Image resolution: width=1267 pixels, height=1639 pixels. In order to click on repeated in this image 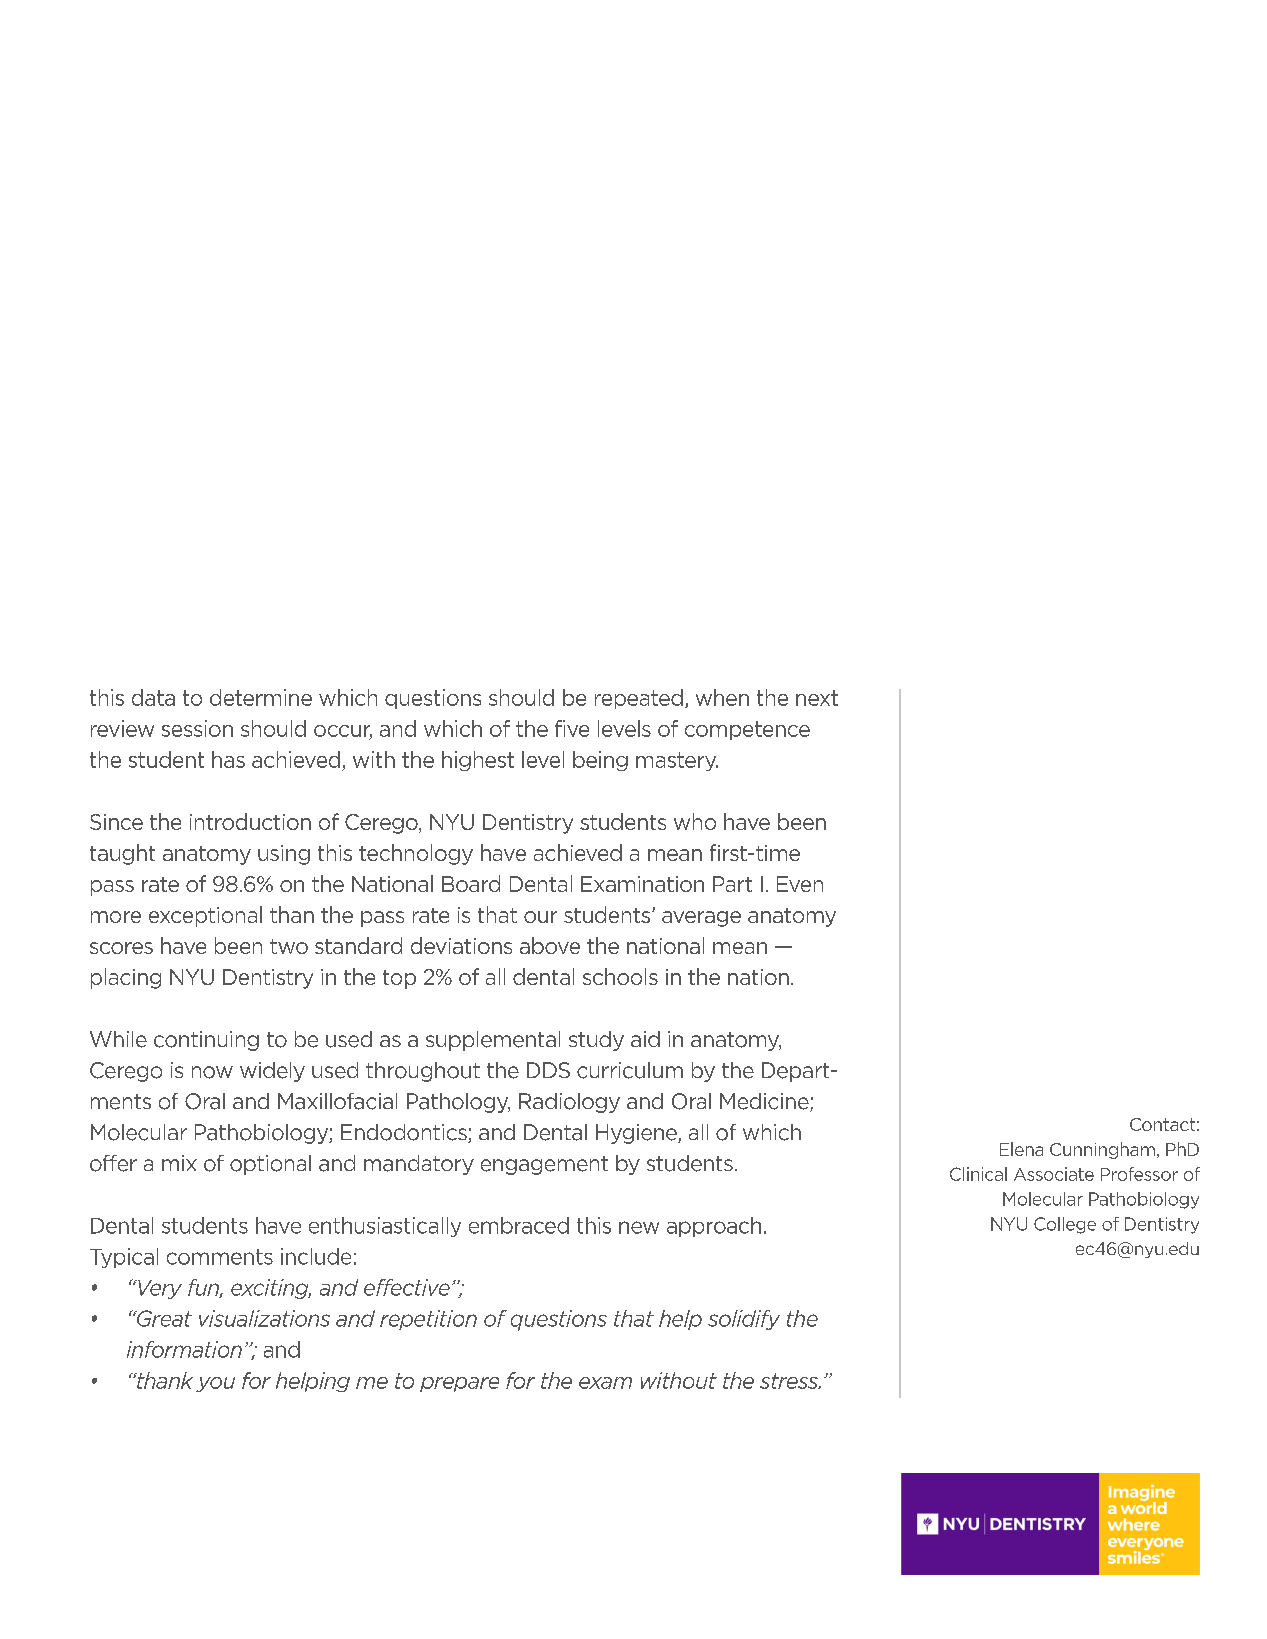, I will do `click(639, 699)`.
